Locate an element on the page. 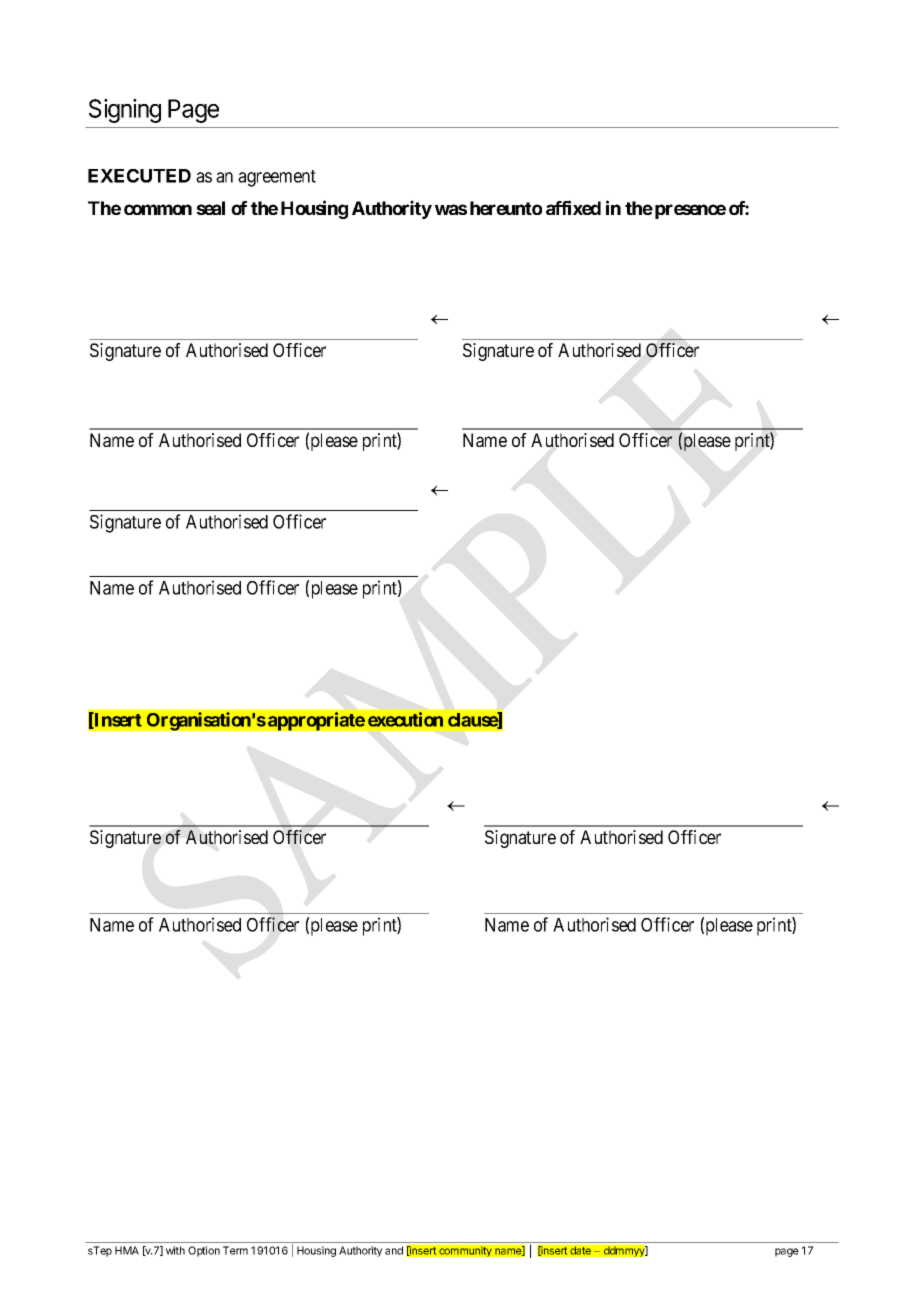  EXECUTED is located at coordinates (139, 176).
